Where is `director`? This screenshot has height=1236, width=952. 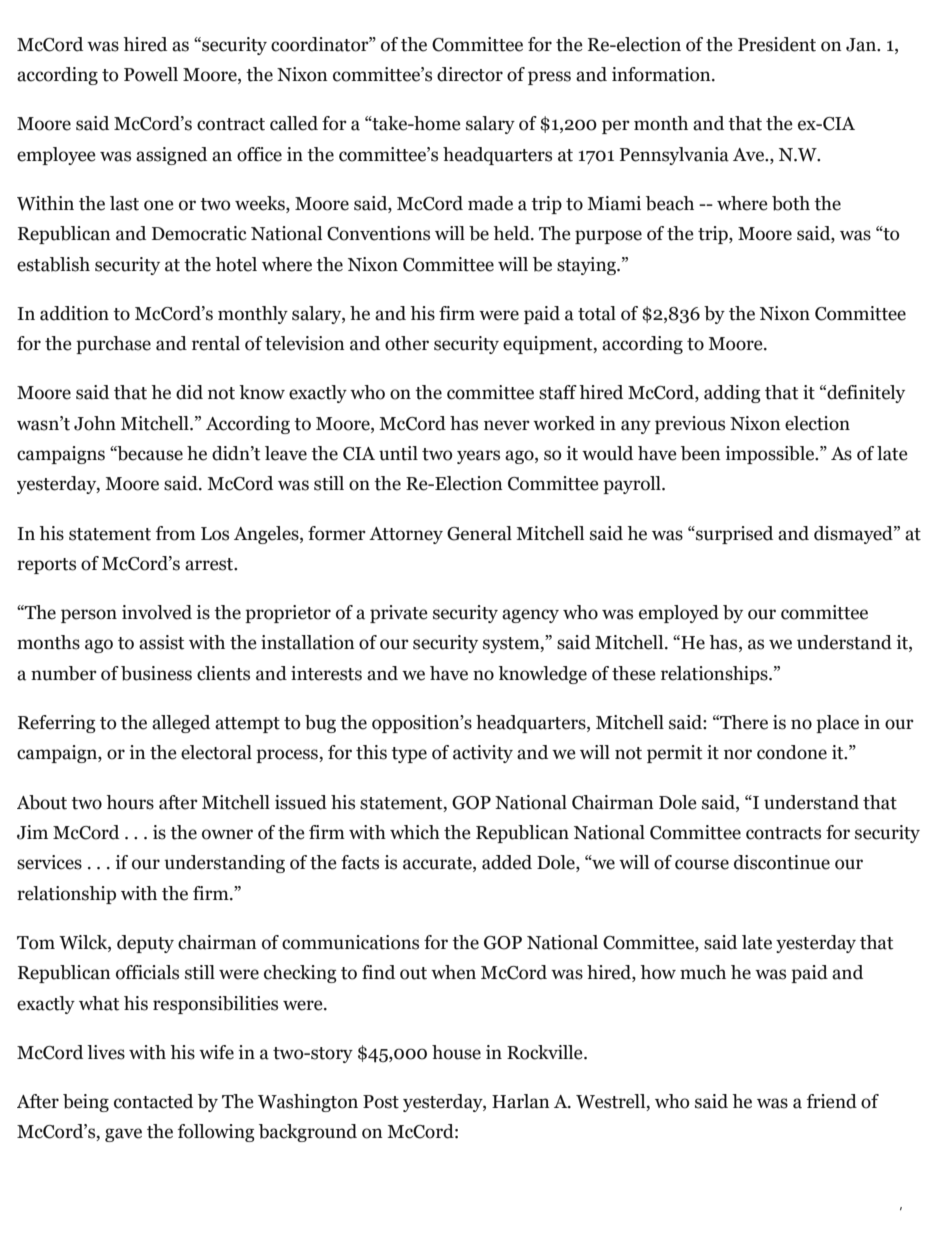
director is located at coordinates (470, 74).
